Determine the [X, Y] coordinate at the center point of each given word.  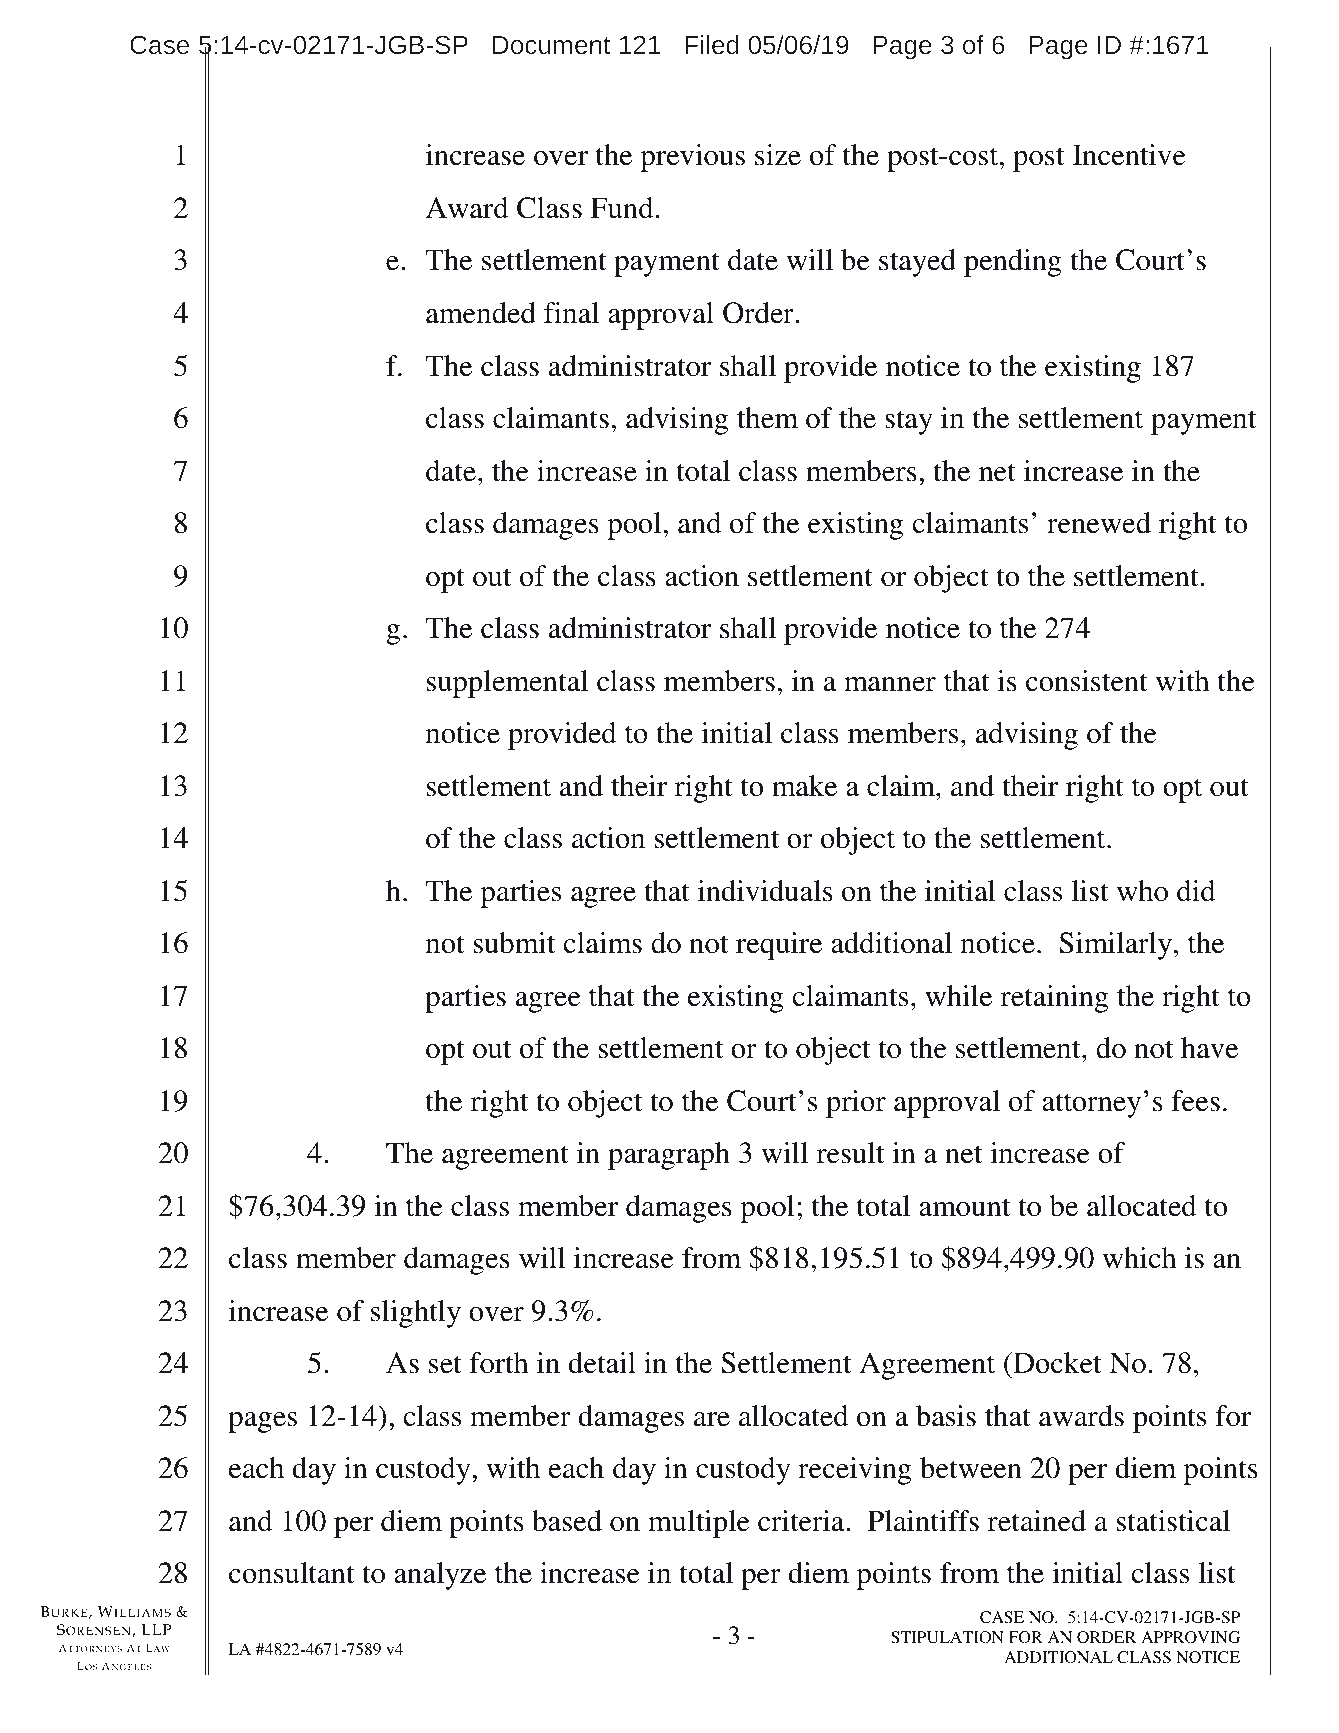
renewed [1099, 523]
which [1140, 1258]
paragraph [669, 1156]
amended [481, 313]
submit [514, 943]
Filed [712, 44]
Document [551, 45]
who [1142, 891]
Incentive [1129, 155]
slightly [416, 1314]
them [767, 418]
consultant [291, 1573]
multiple [699, 1524]
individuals [765, 891]
